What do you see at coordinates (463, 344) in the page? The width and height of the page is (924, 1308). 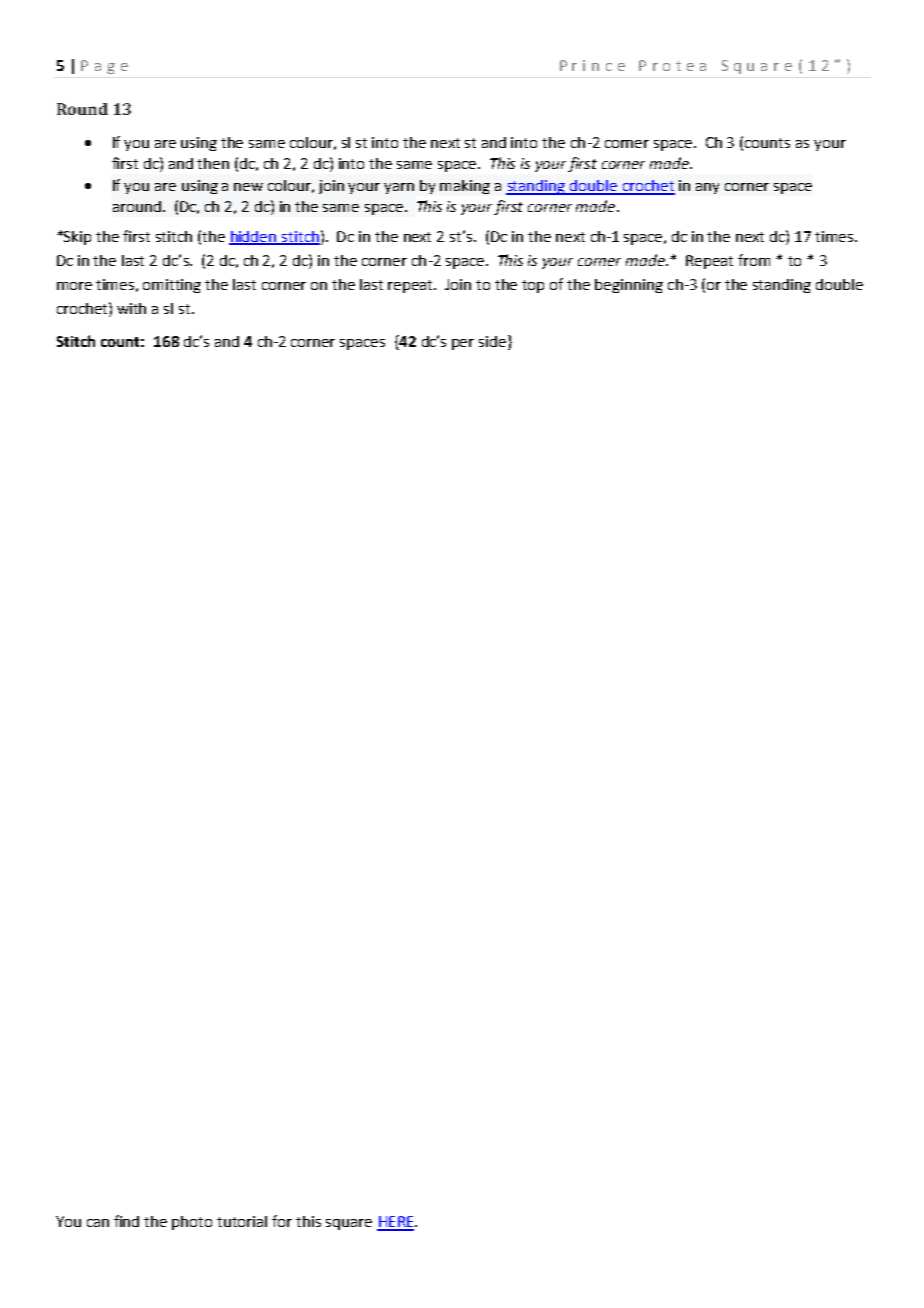 I see `per` at bounding box center [463, 344].
